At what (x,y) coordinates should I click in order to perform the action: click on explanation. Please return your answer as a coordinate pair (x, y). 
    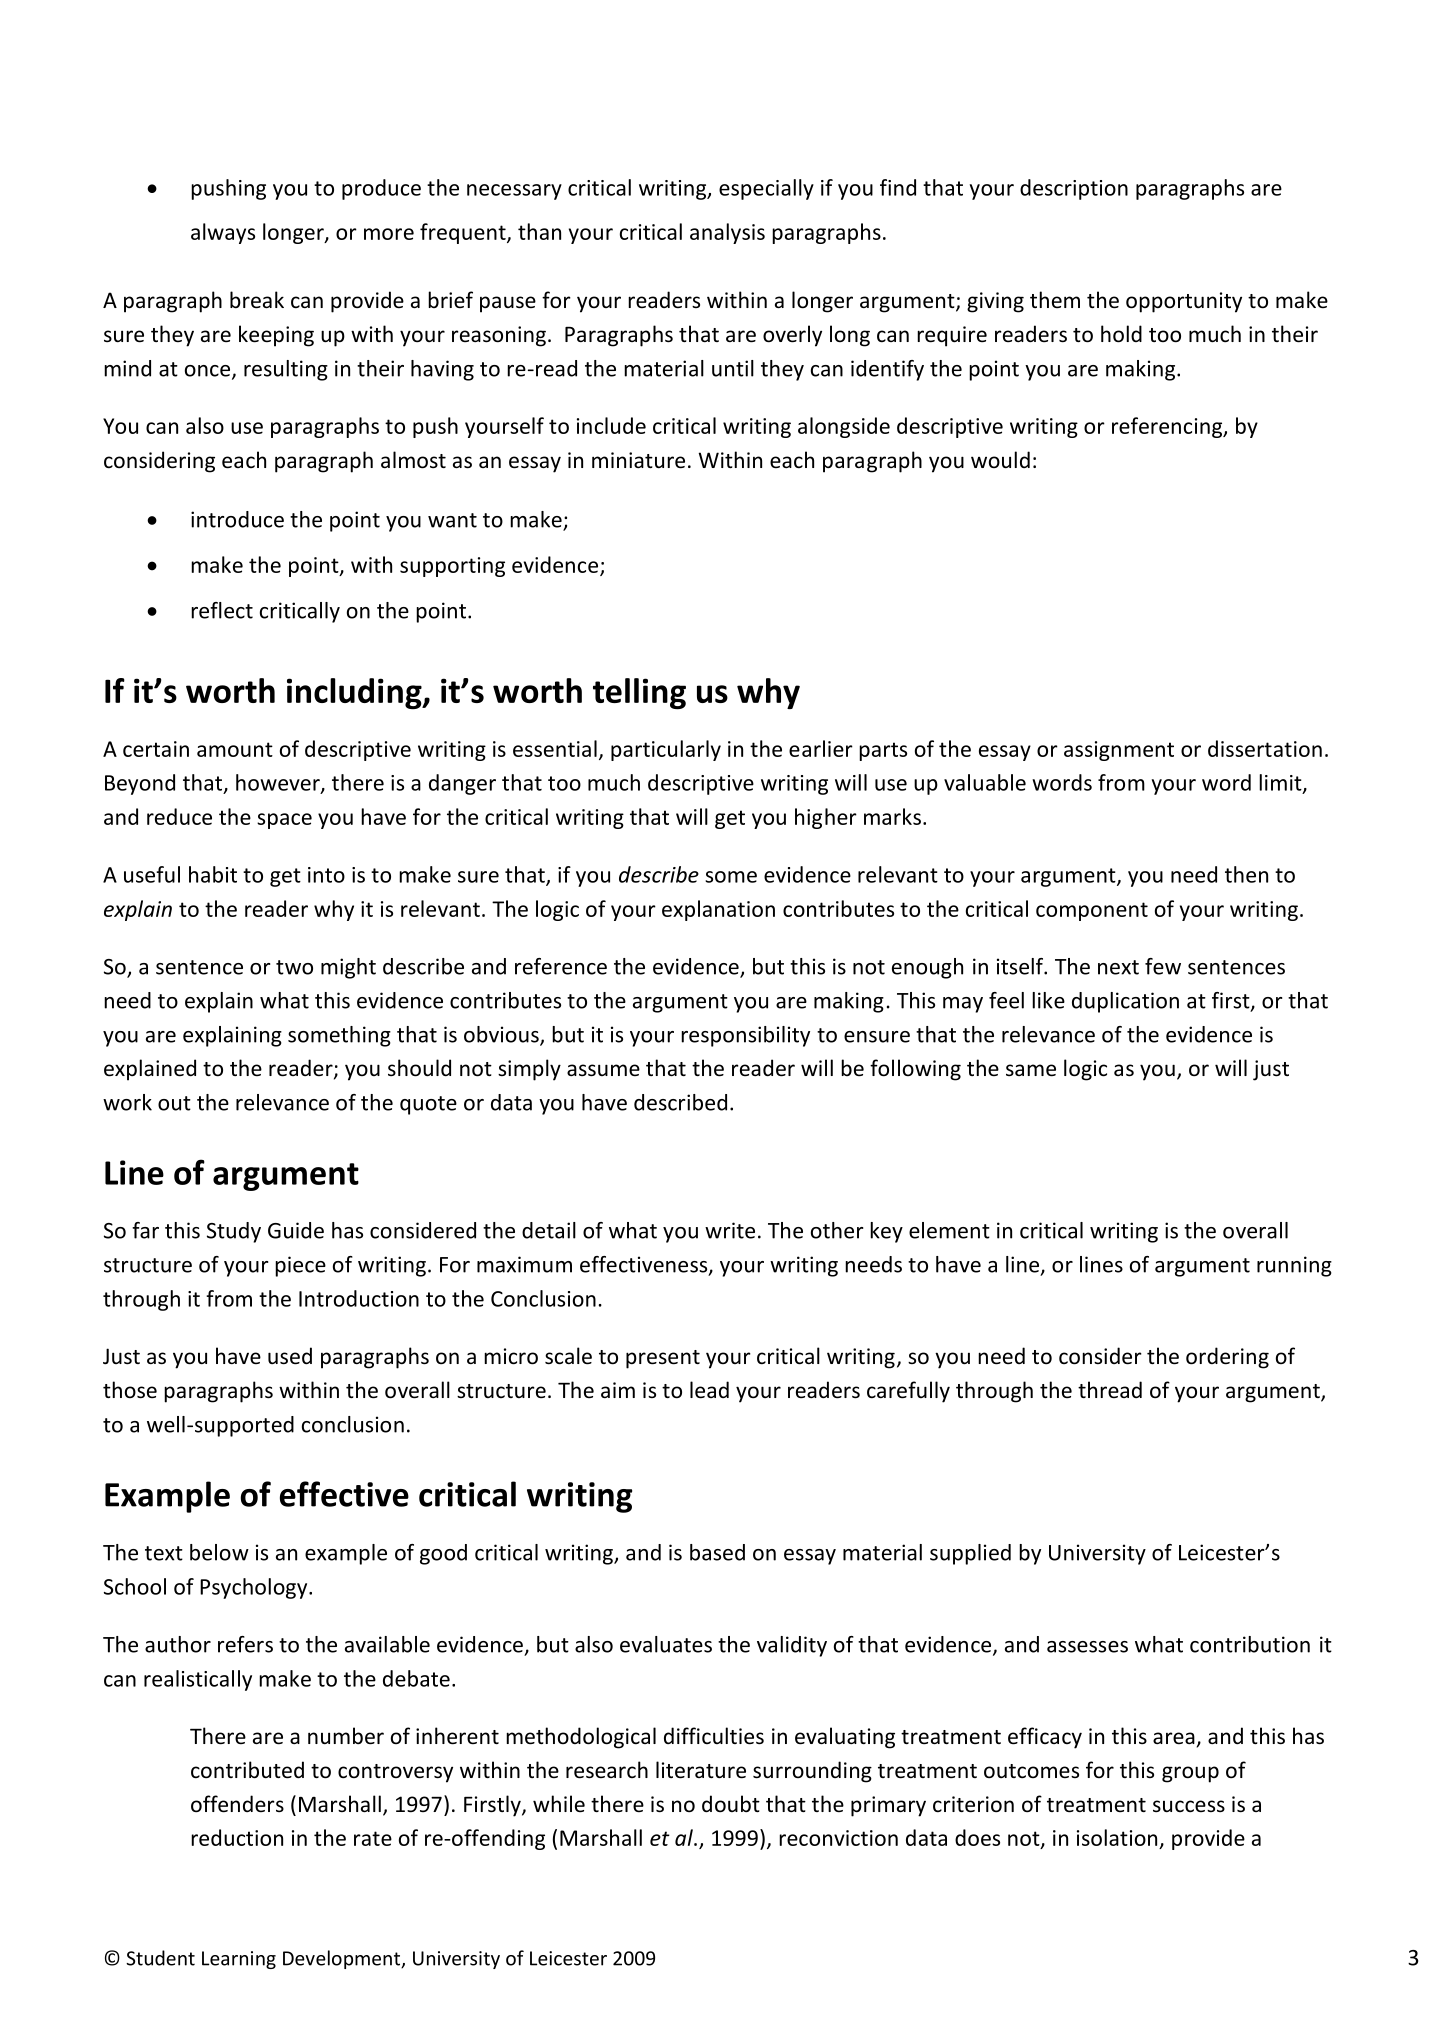
    Looking at the image, I should click on (718, 910).
